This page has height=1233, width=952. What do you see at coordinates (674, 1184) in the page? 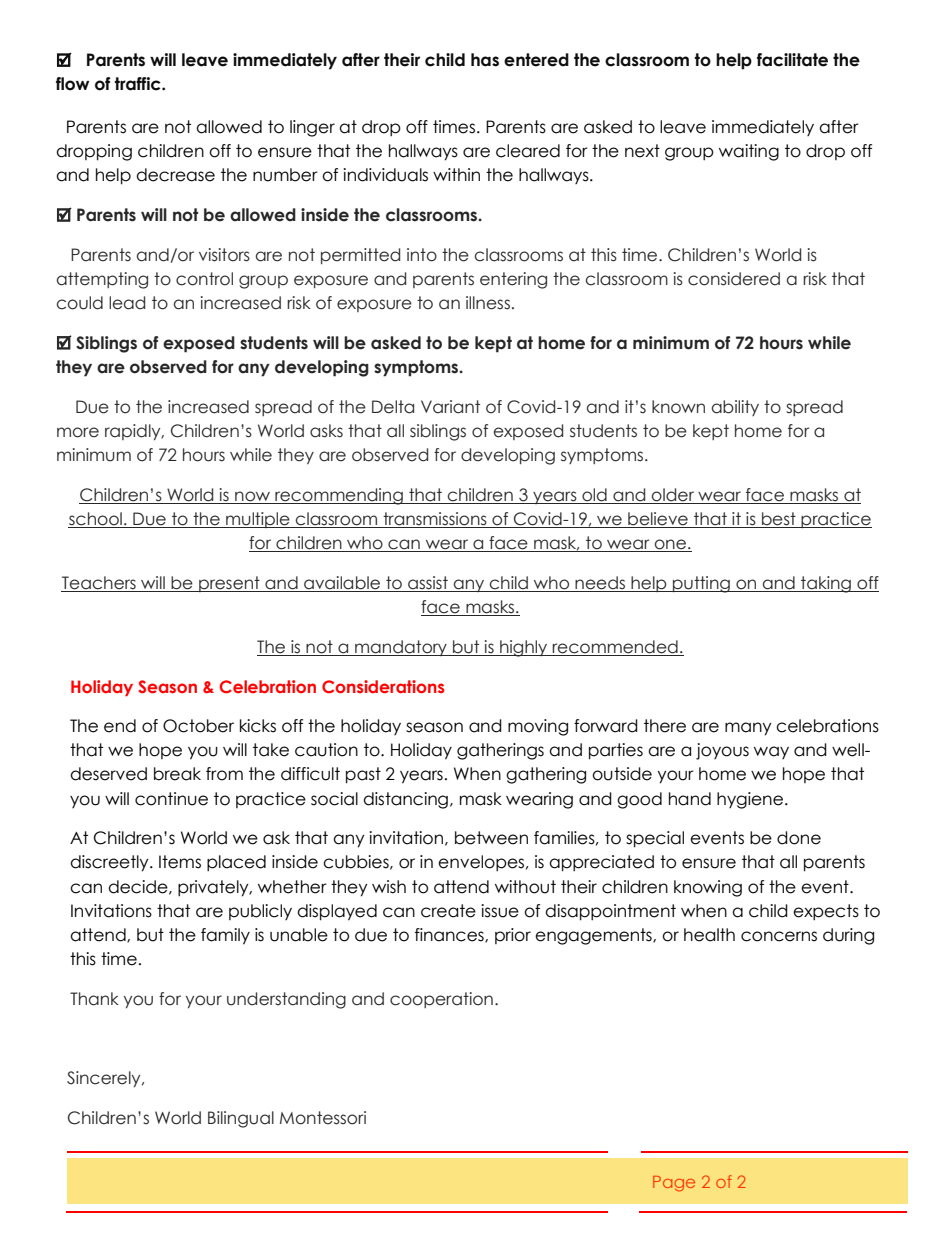
I see `Page` at bounding box center [674, 1184].
